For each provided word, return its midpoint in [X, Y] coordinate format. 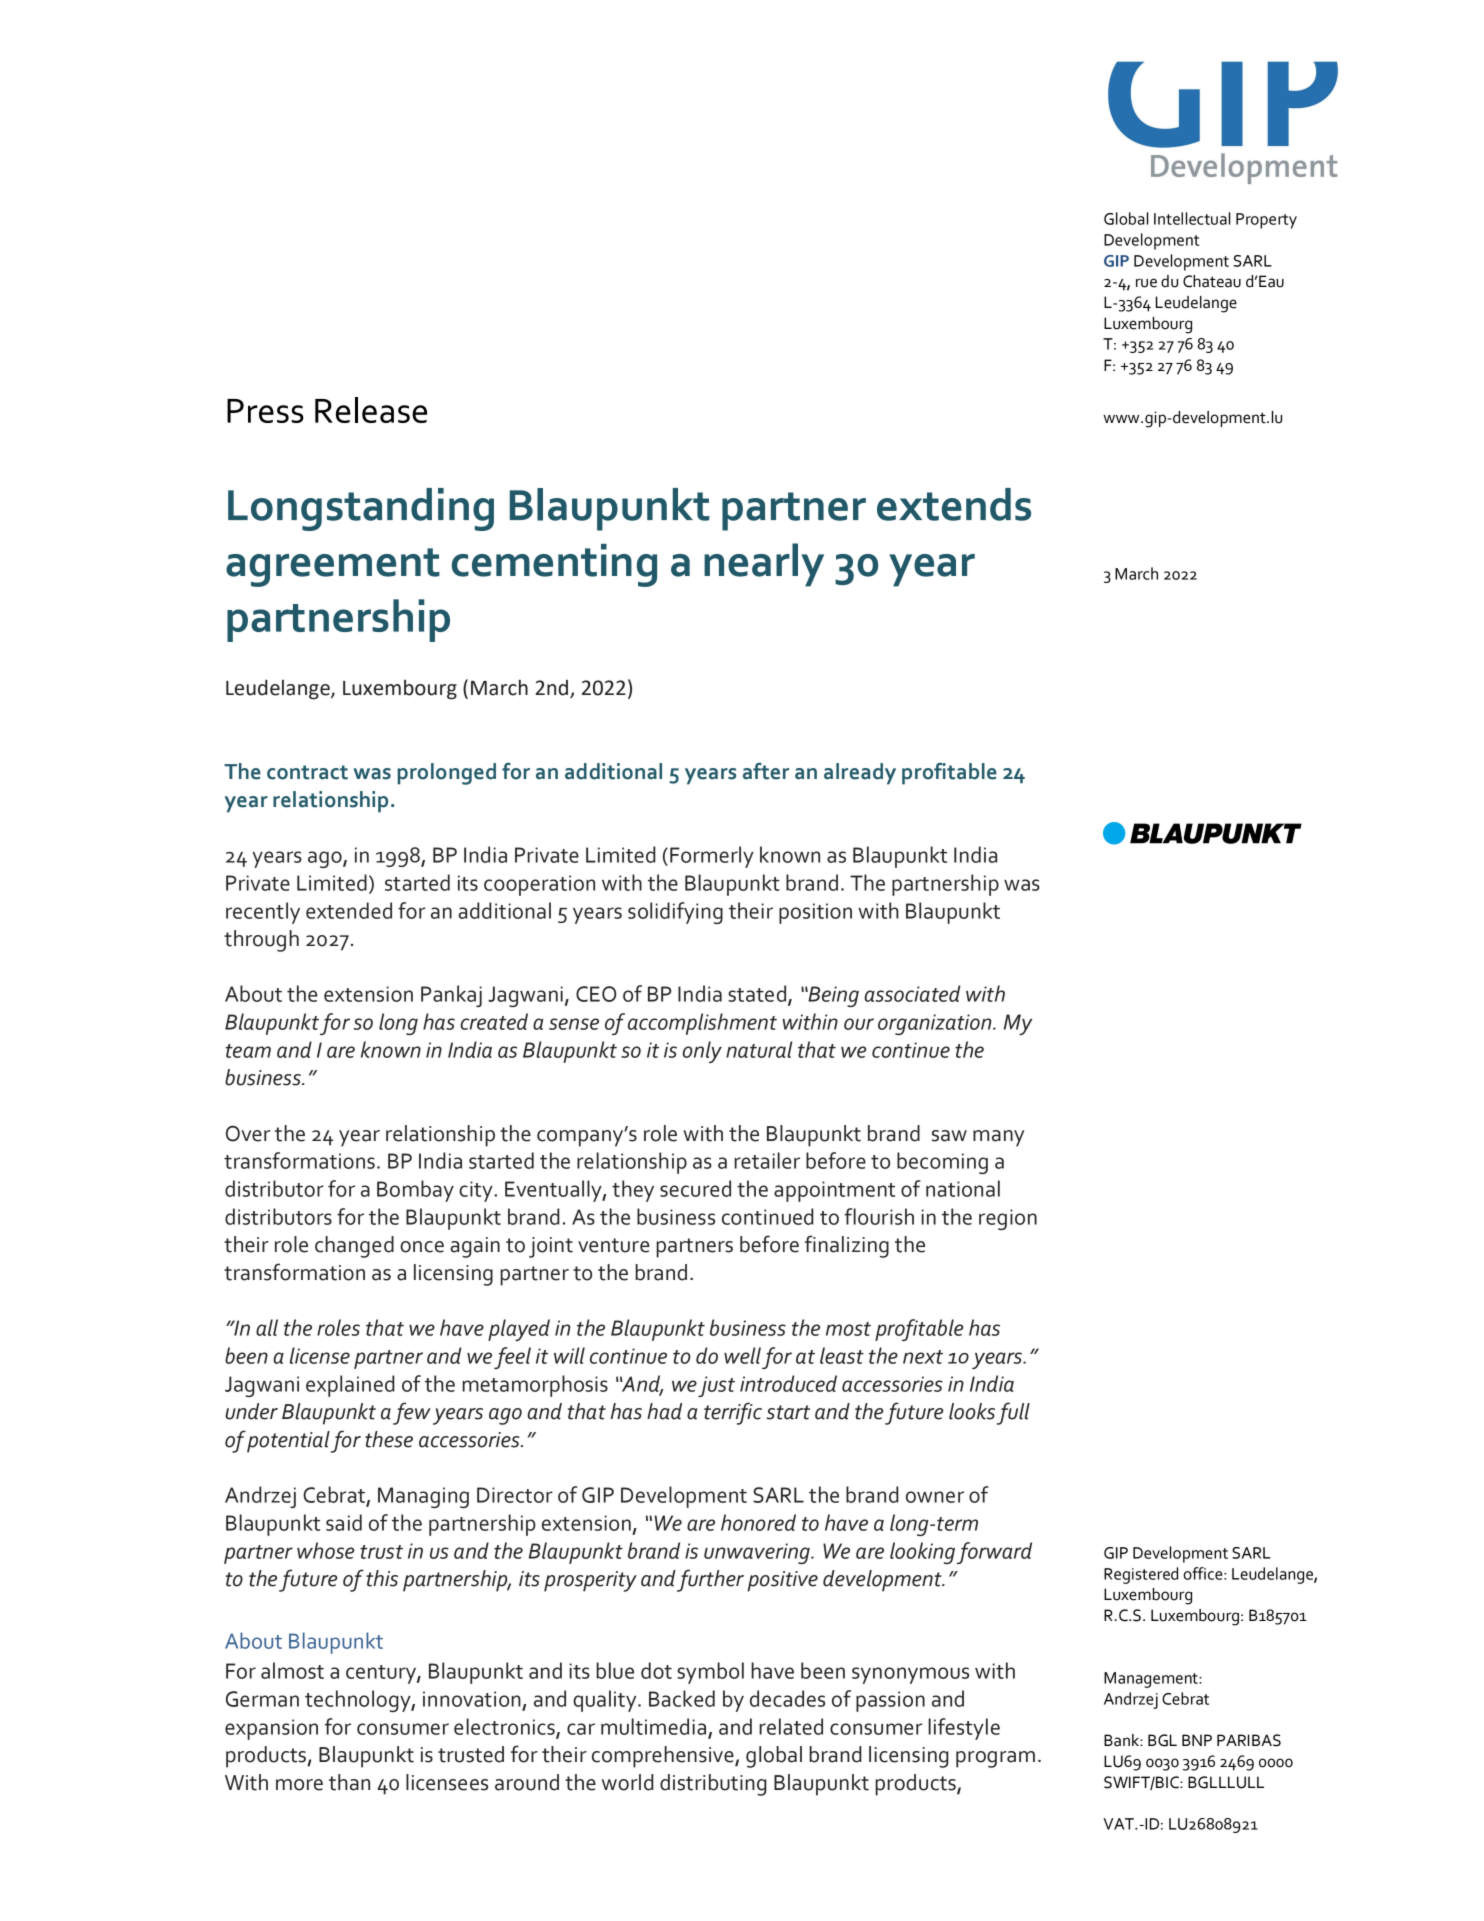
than [349, 1782]
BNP [1197, 1740]
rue [1146, 283]
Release [371, 410]
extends [954, 504]
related [791, 1726]
